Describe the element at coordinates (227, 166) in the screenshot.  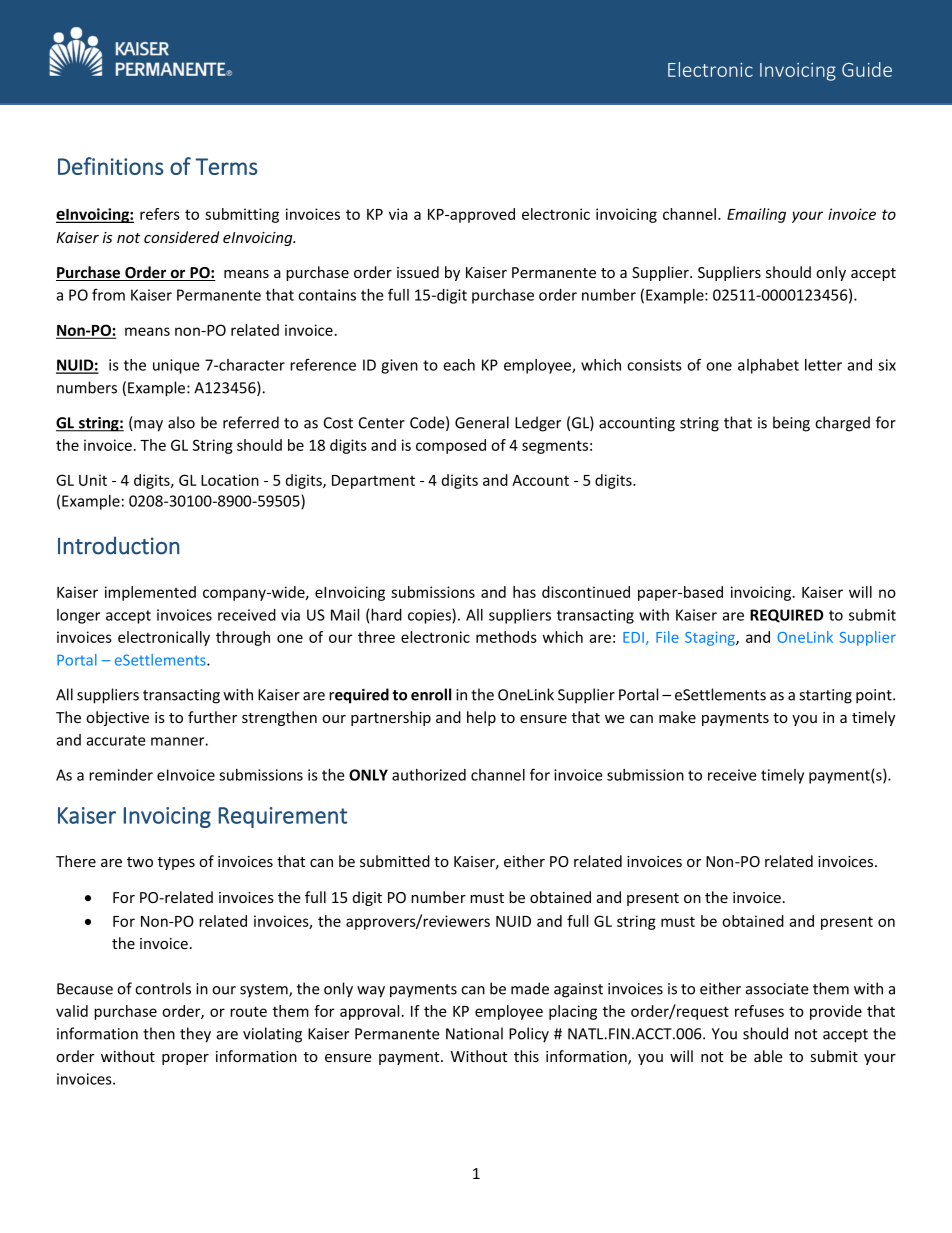
I see `Terms` at that location.
